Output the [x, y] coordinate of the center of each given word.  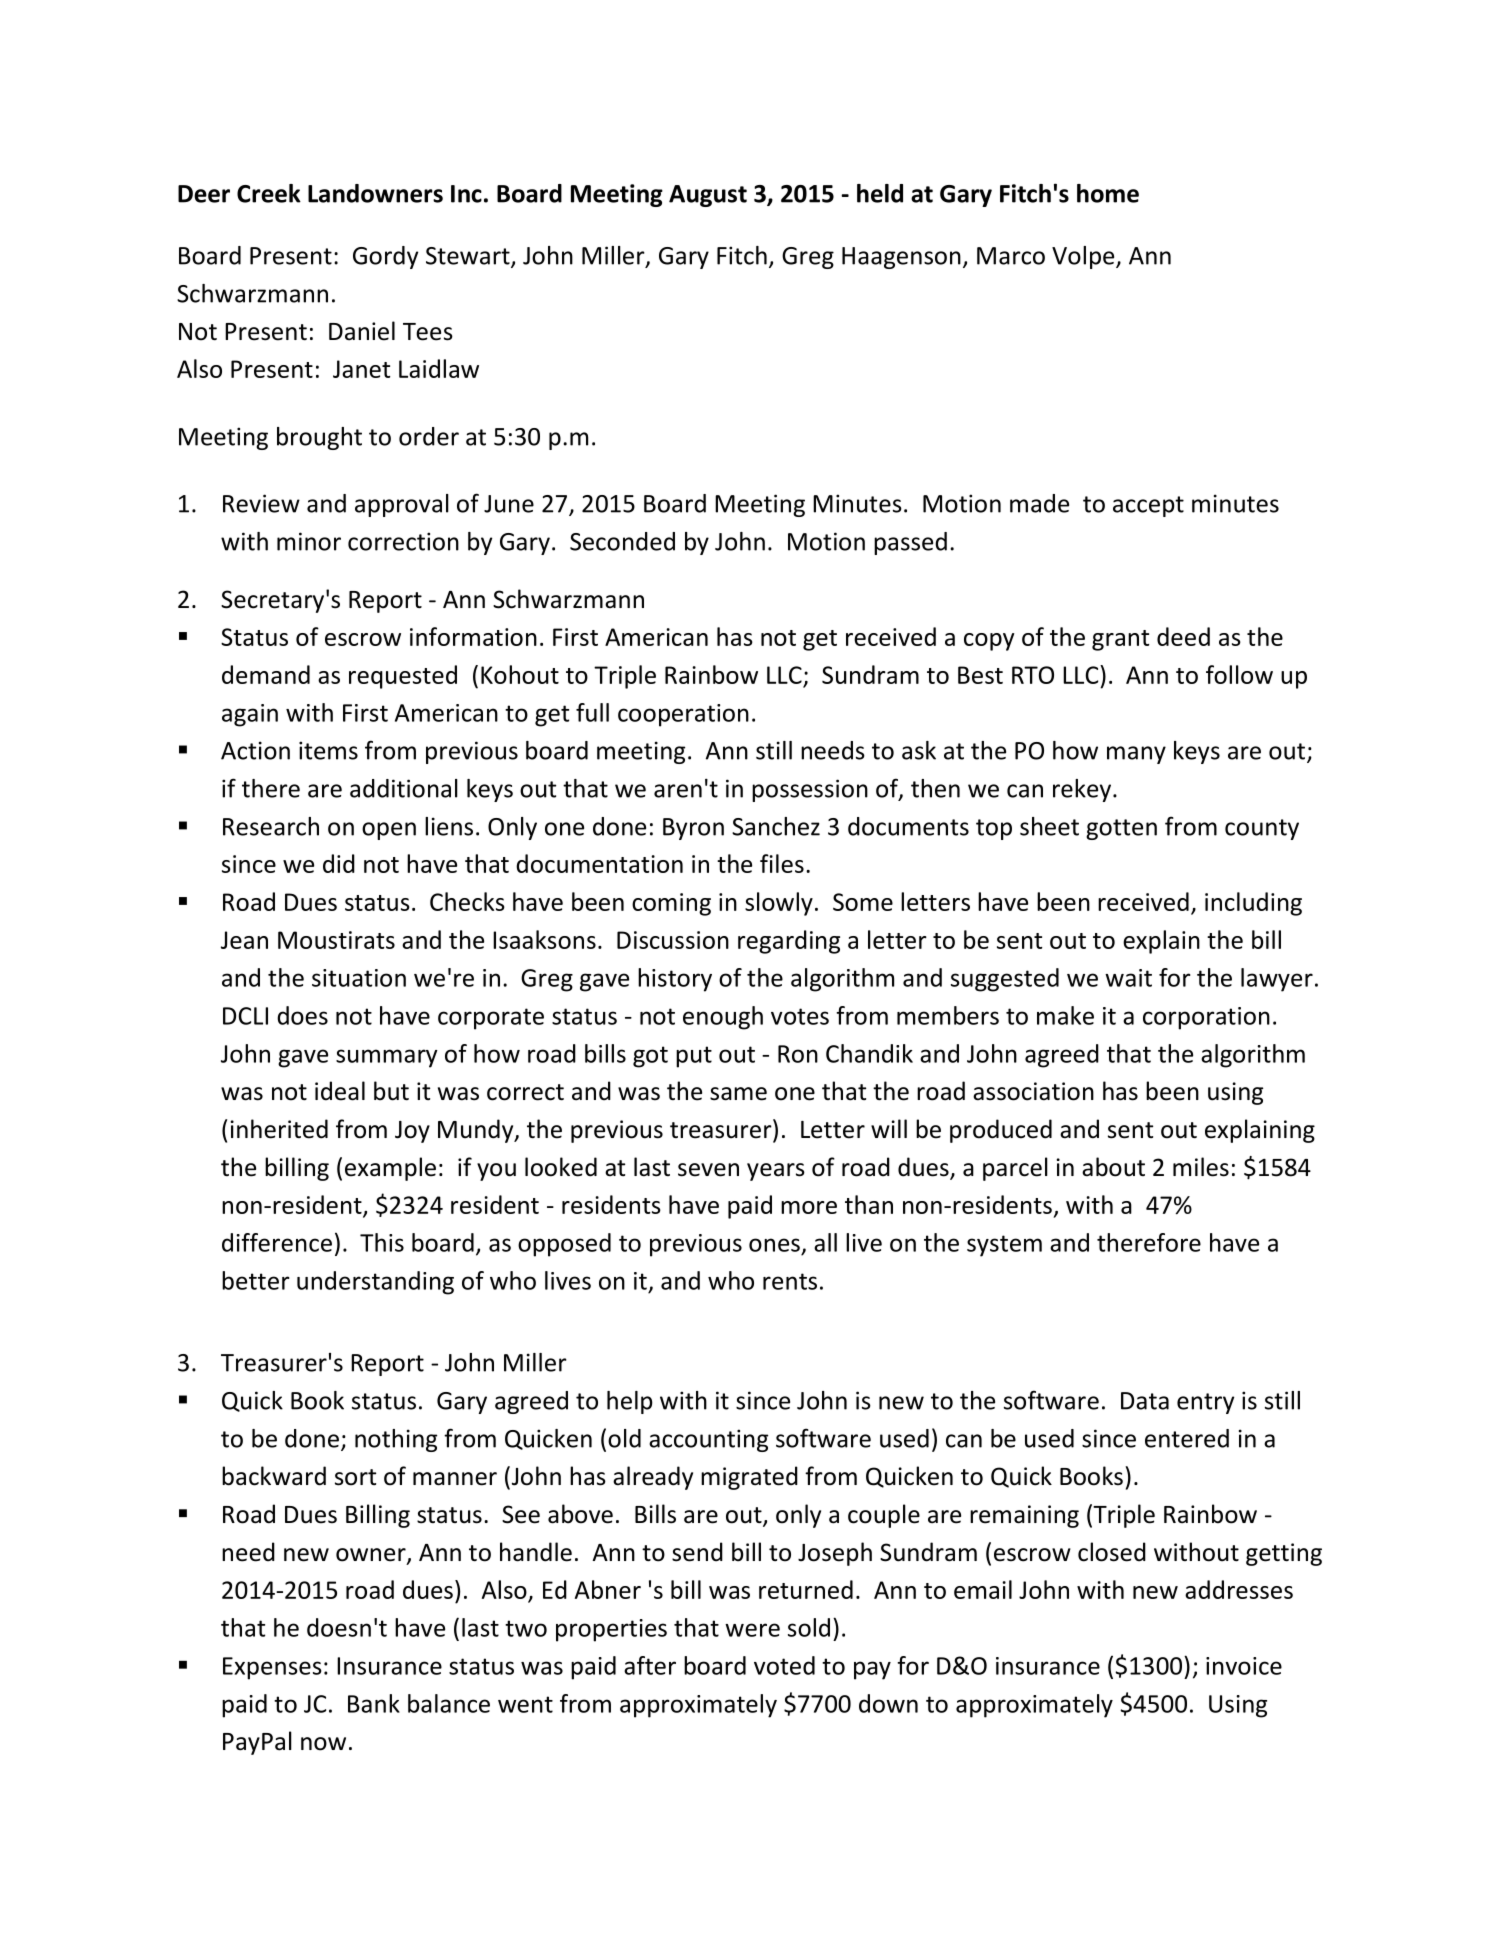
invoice [1244, 1666]
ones [774, 1245]
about [1113, 1167]
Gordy [385, 257]
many [1136, 755]
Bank [374, 1703]
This [382, 1242]
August [708, 196]
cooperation [683, 715]
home [1108, 193]
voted [784, 1665]
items [328, 750]
